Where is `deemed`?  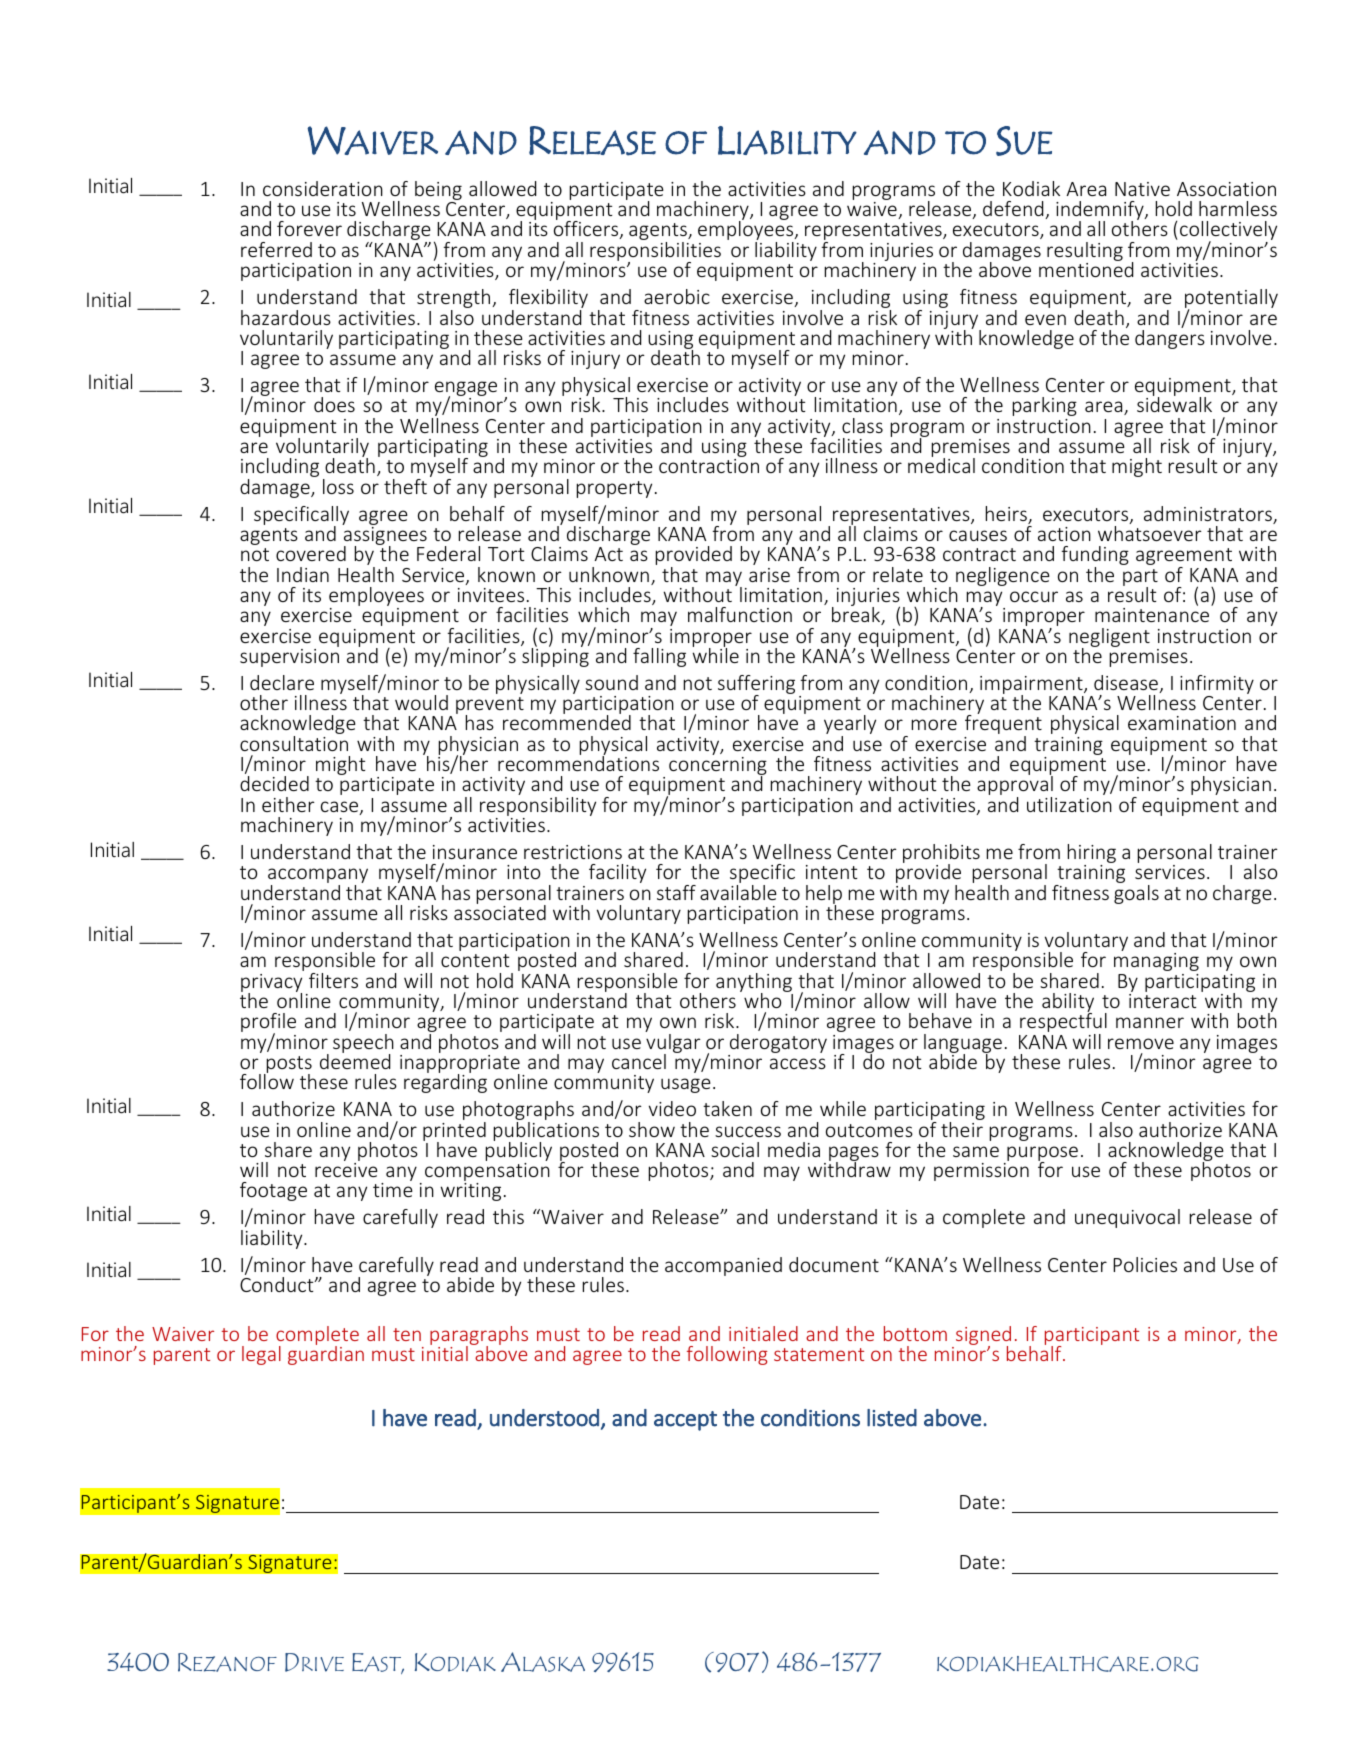
deemed is located at coordinates (355, 1060).
